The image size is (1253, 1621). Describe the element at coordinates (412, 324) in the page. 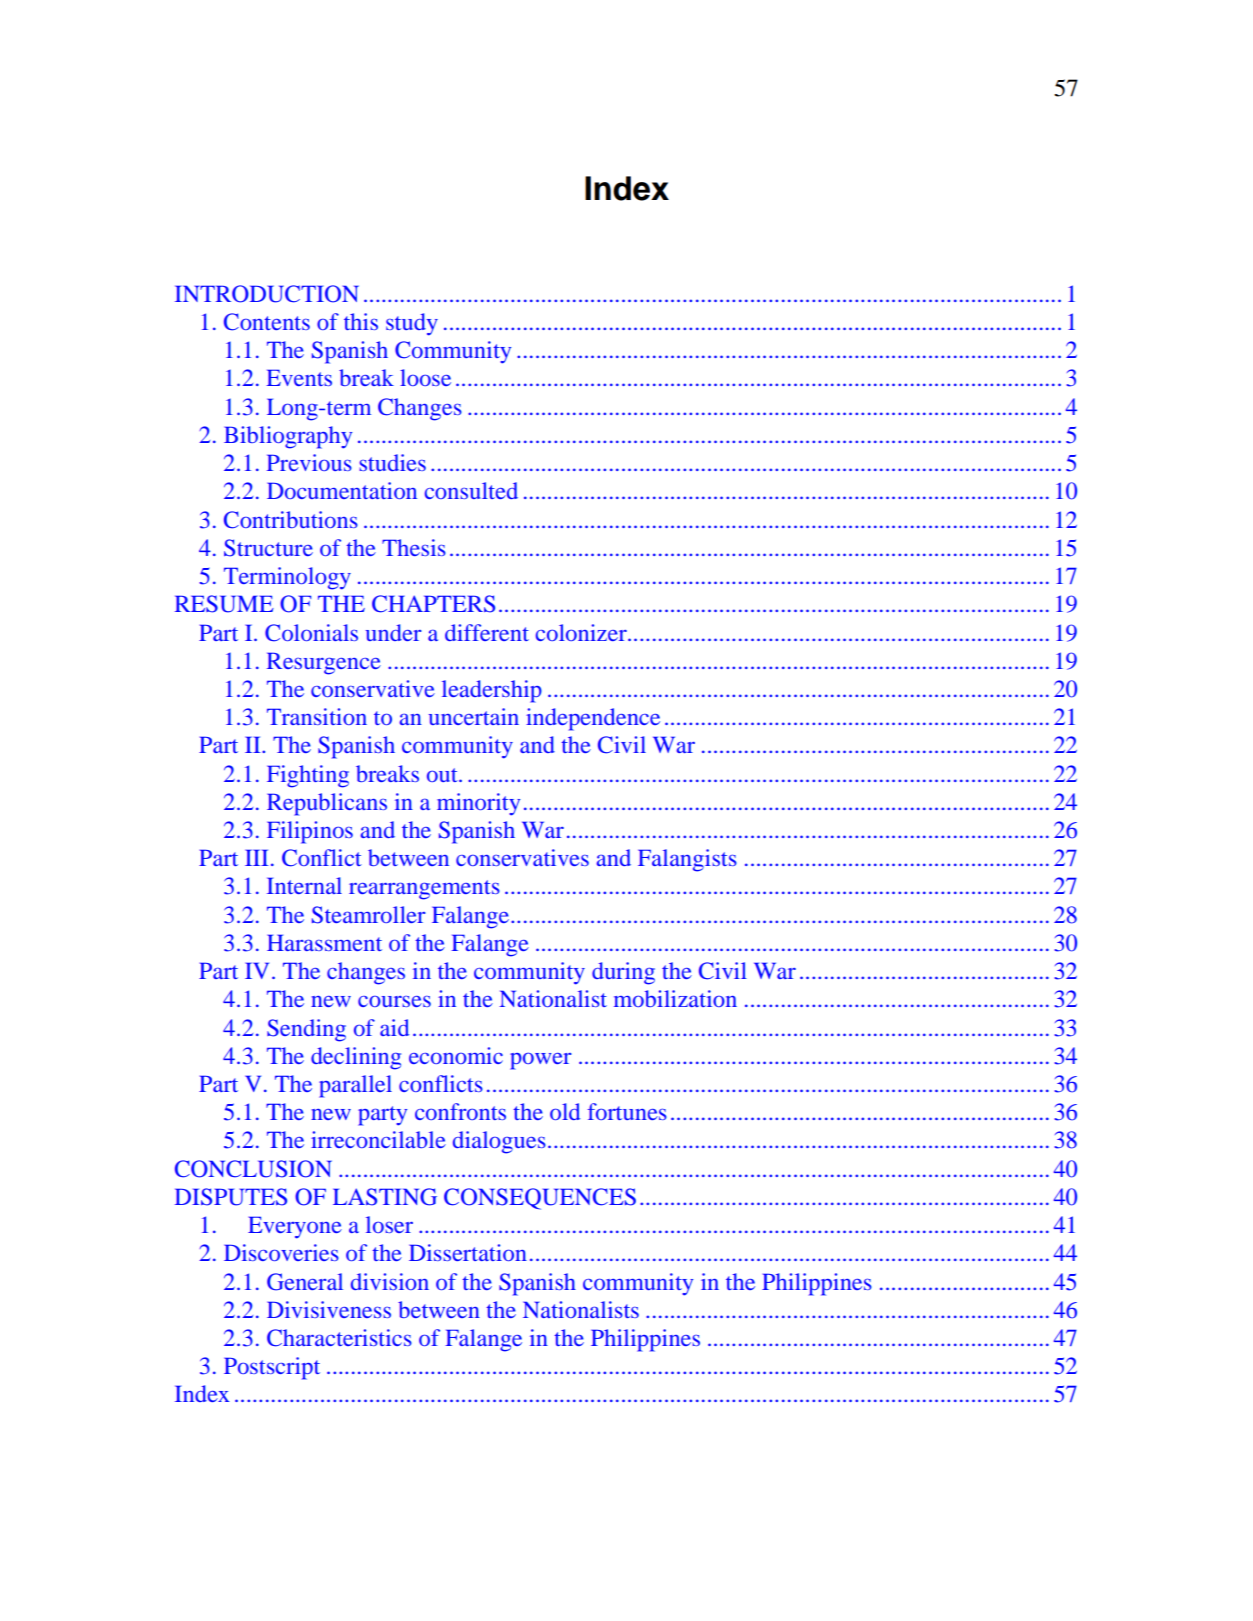

I see `study` at that location.
